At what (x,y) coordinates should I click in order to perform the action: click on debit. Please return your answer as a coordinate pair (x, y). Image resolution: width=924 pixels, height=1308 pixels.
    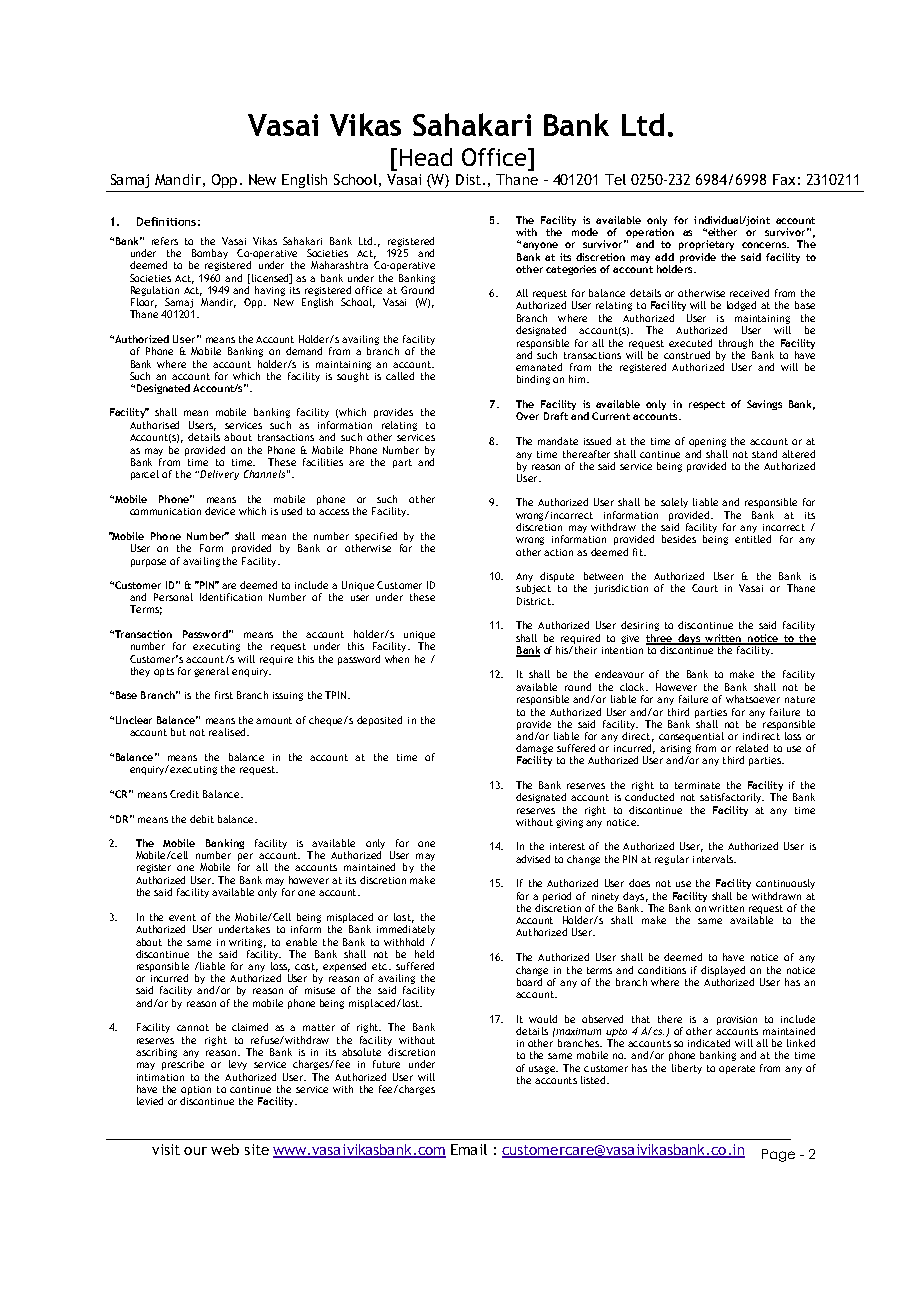
    Looking at the image, I should click on (202, 819).
